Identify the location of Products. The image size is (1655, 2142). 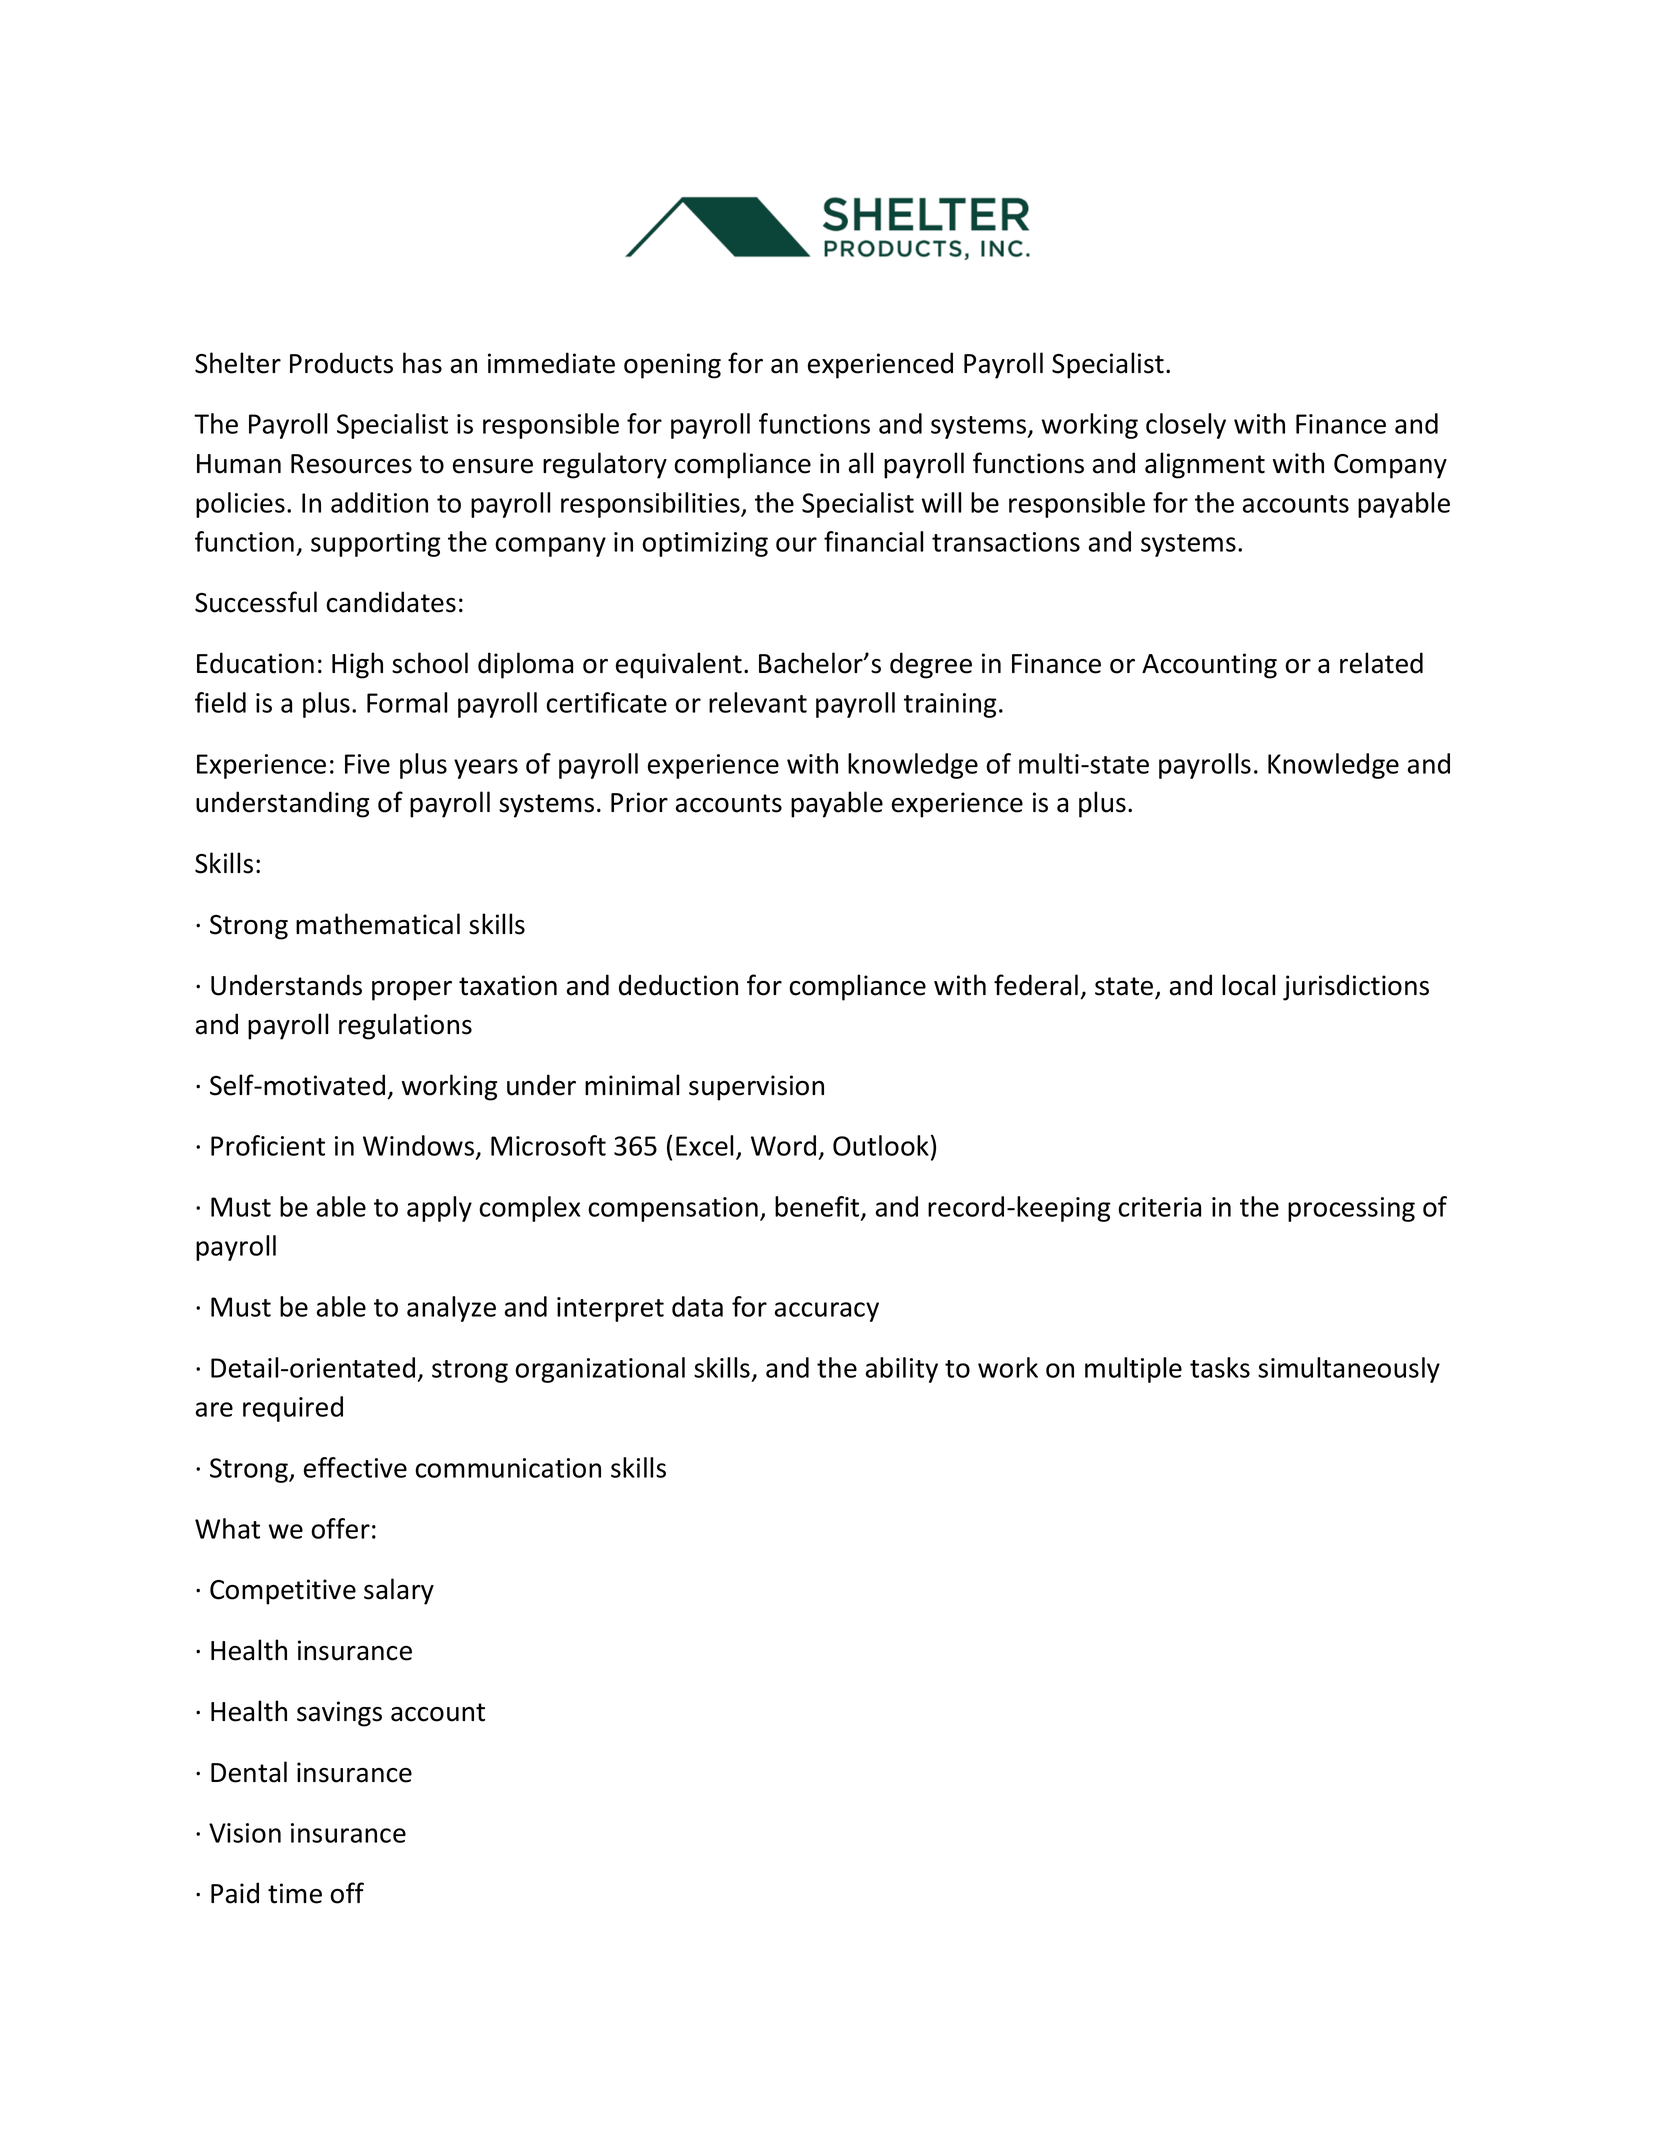
(341, 363).
